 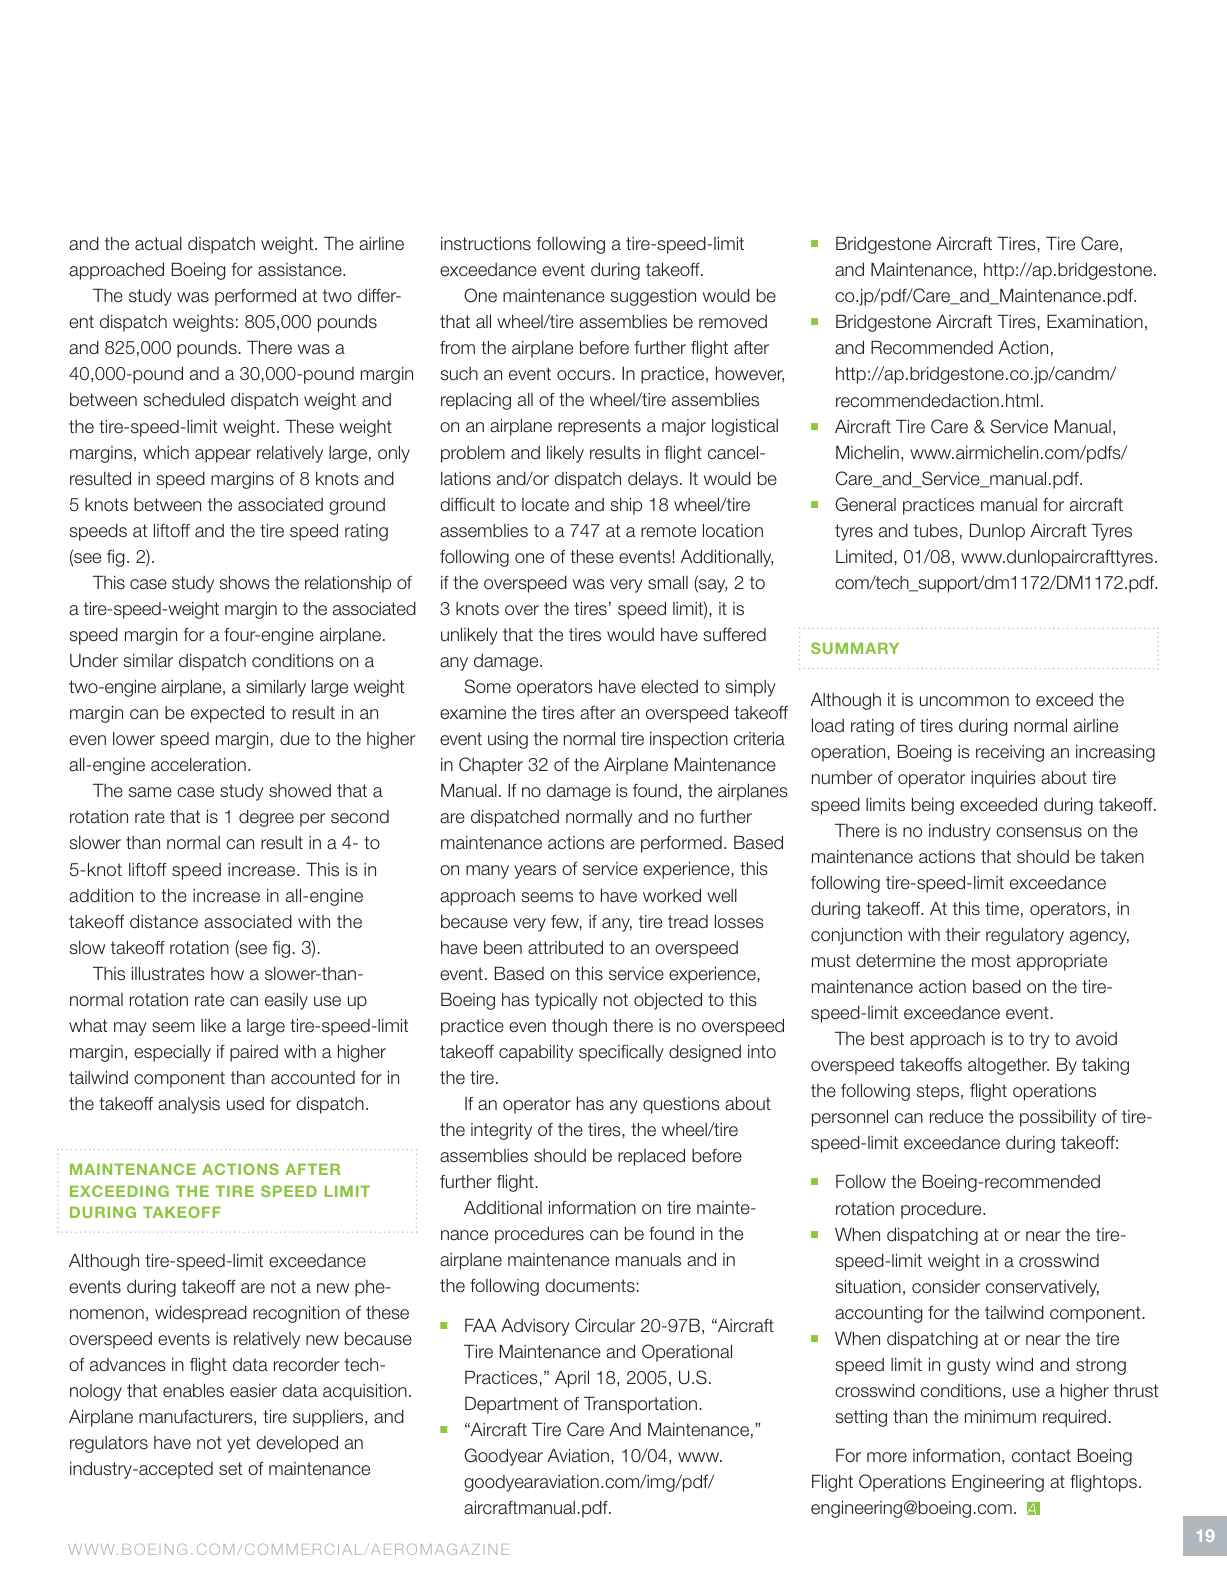 I want to click on yet, so click(x=238, y=1444).
